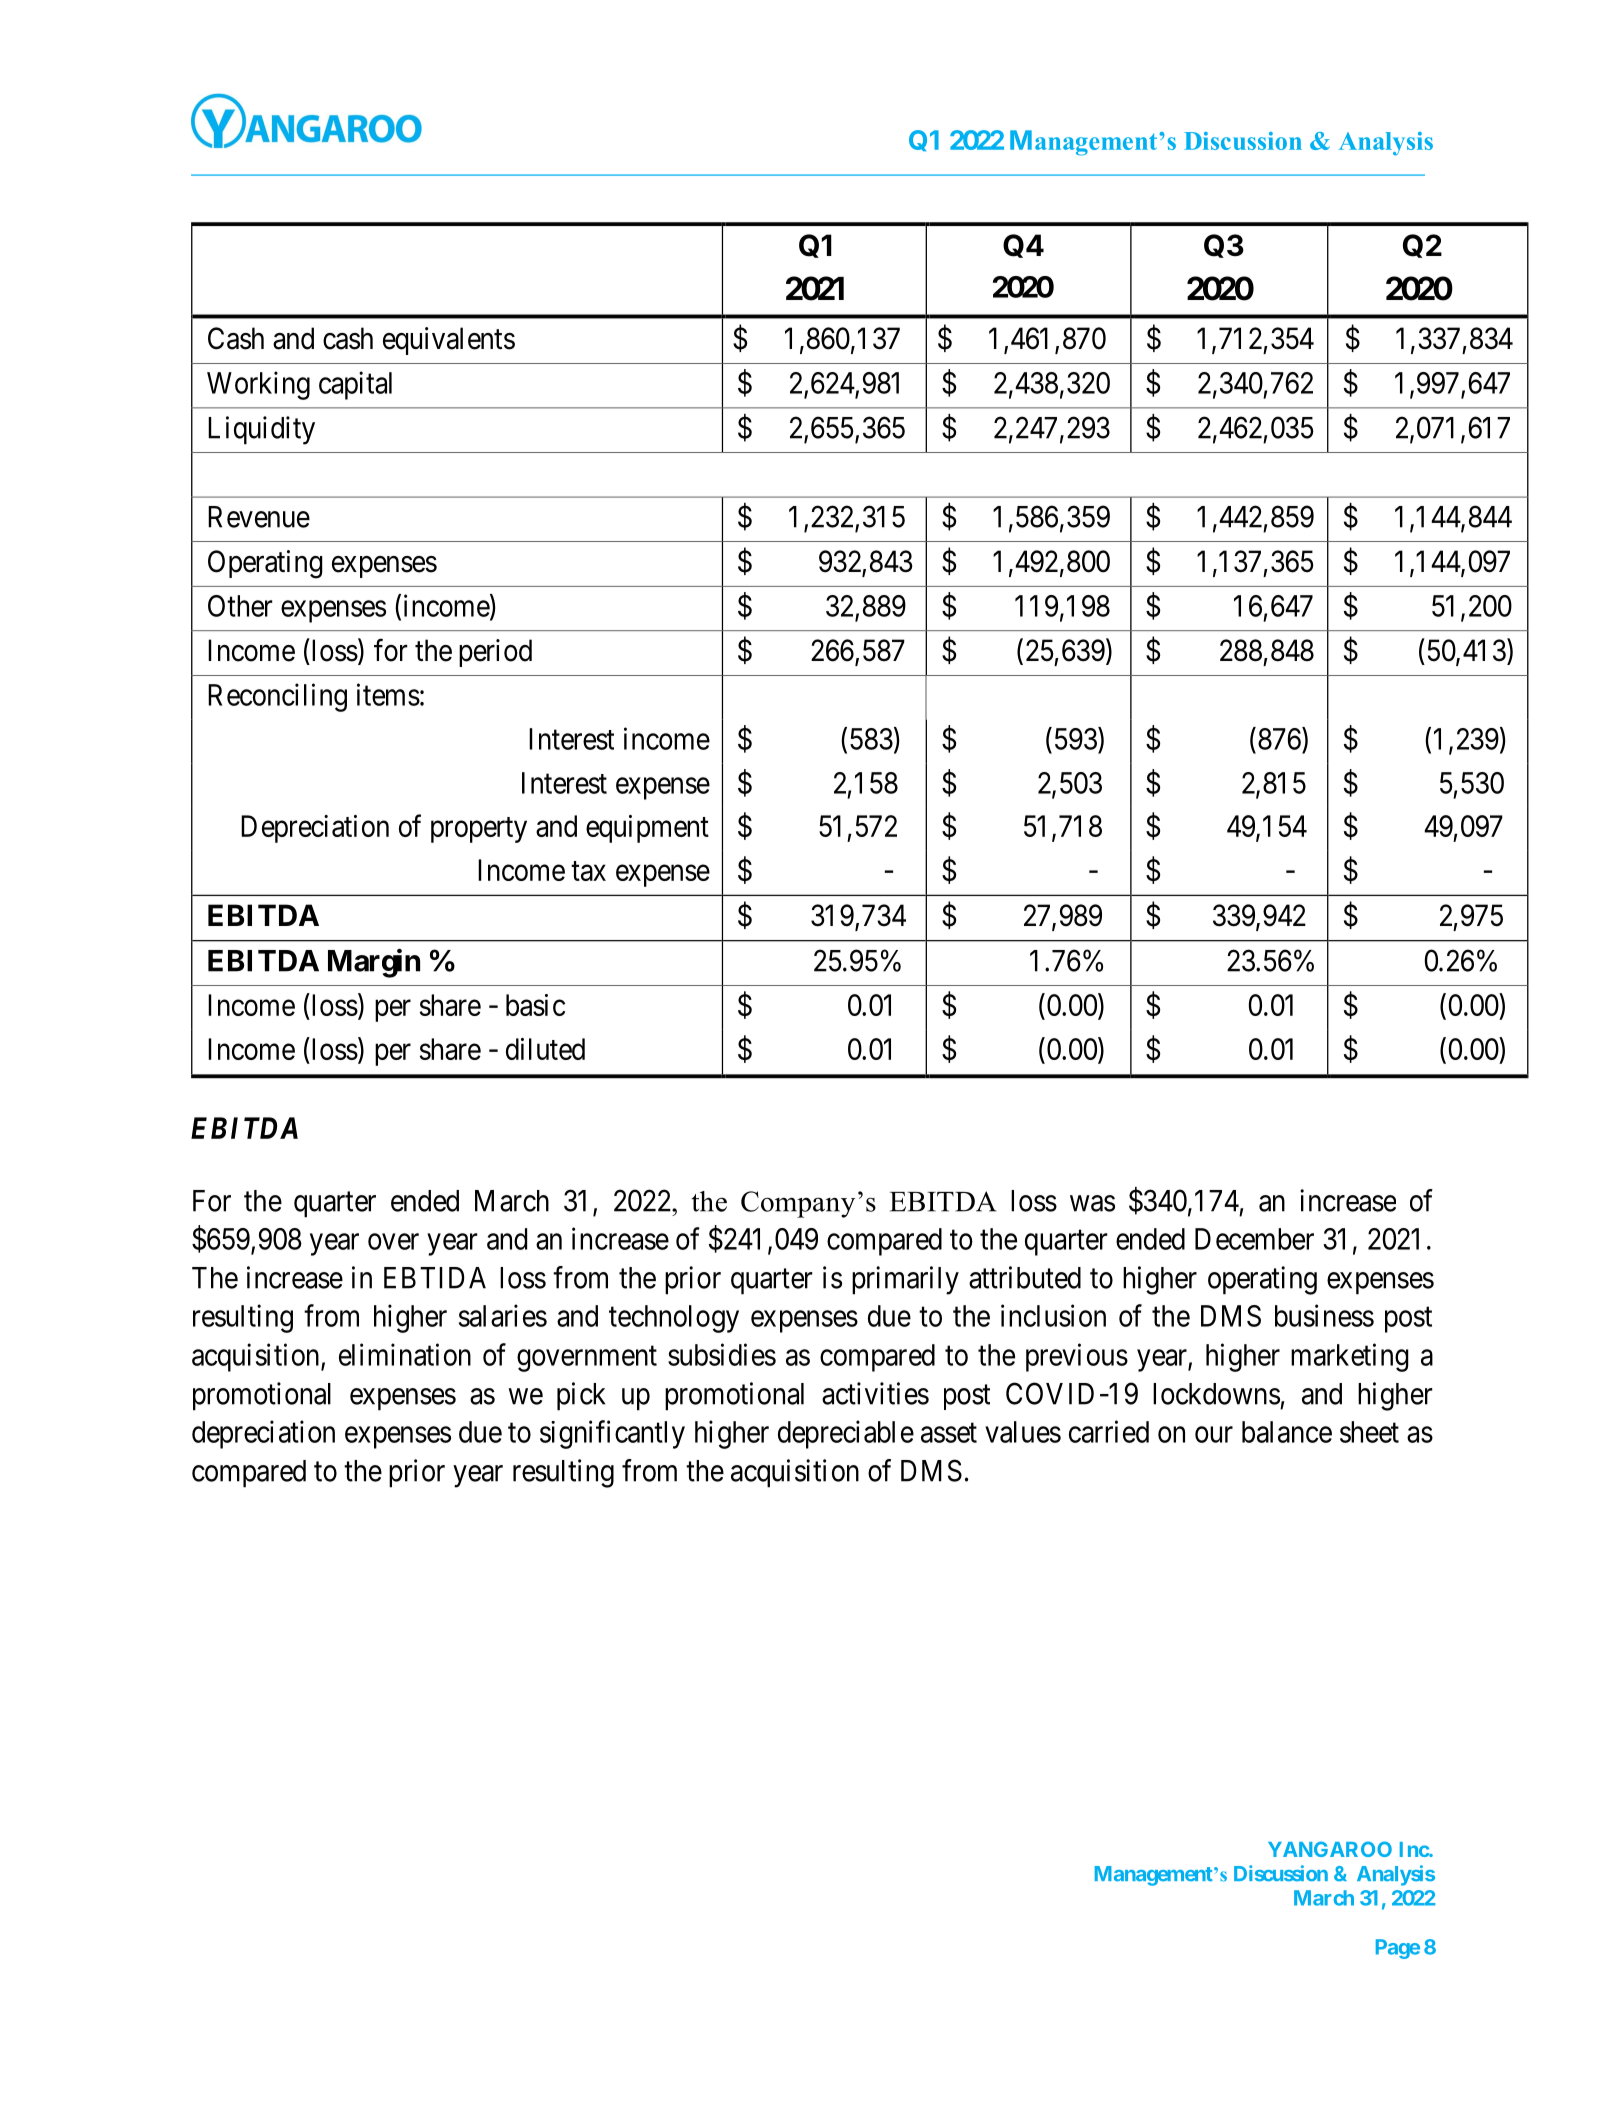 This screenshot has width=1624, height=2101. I want to click on basic, so click(535, 1005).
